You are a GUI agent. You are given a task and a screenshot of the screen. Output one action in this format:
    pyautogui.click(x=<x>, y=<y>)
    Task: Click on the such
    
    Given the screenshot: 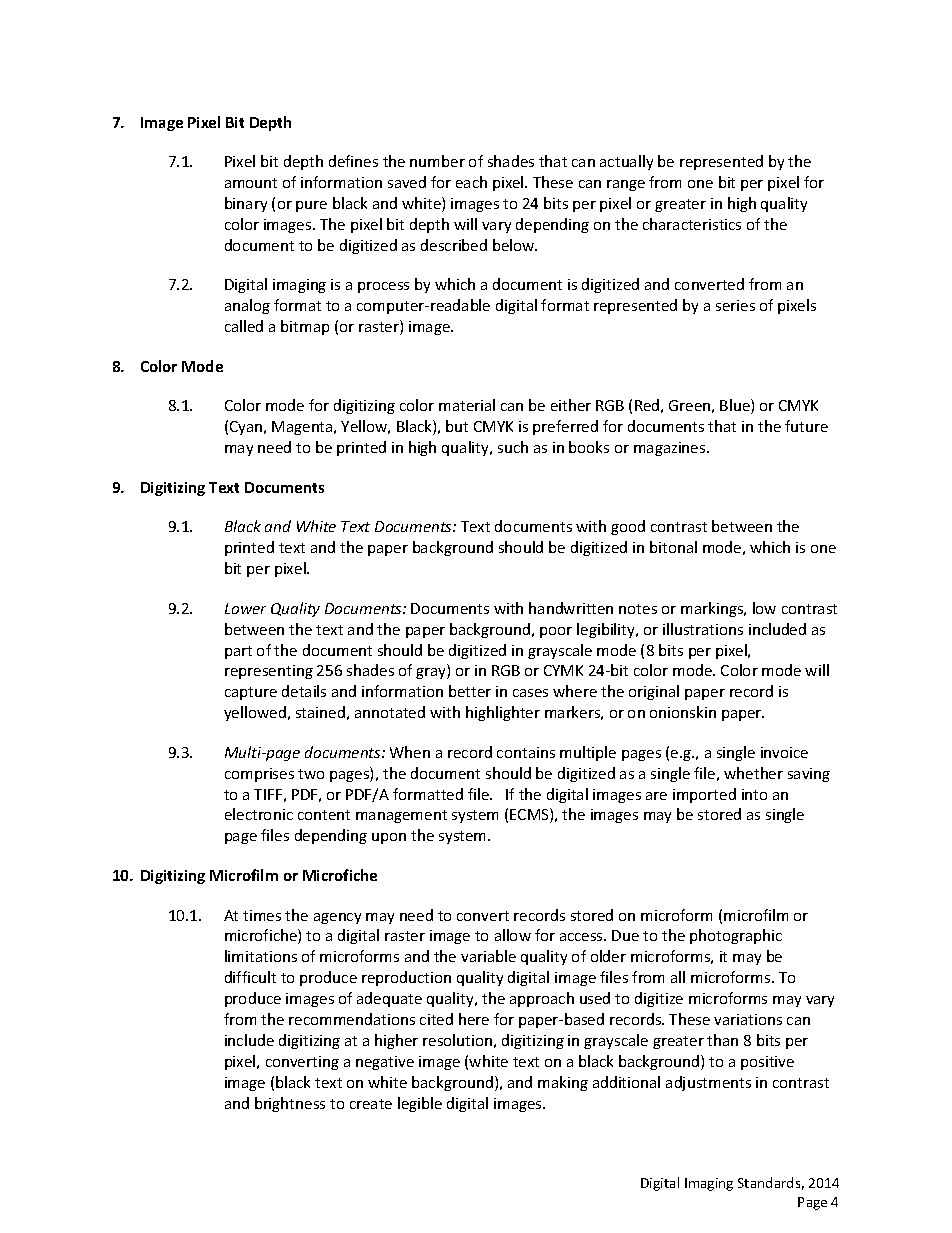 What is the action you would take?
    pyautogui.click(x=513, y=447)
